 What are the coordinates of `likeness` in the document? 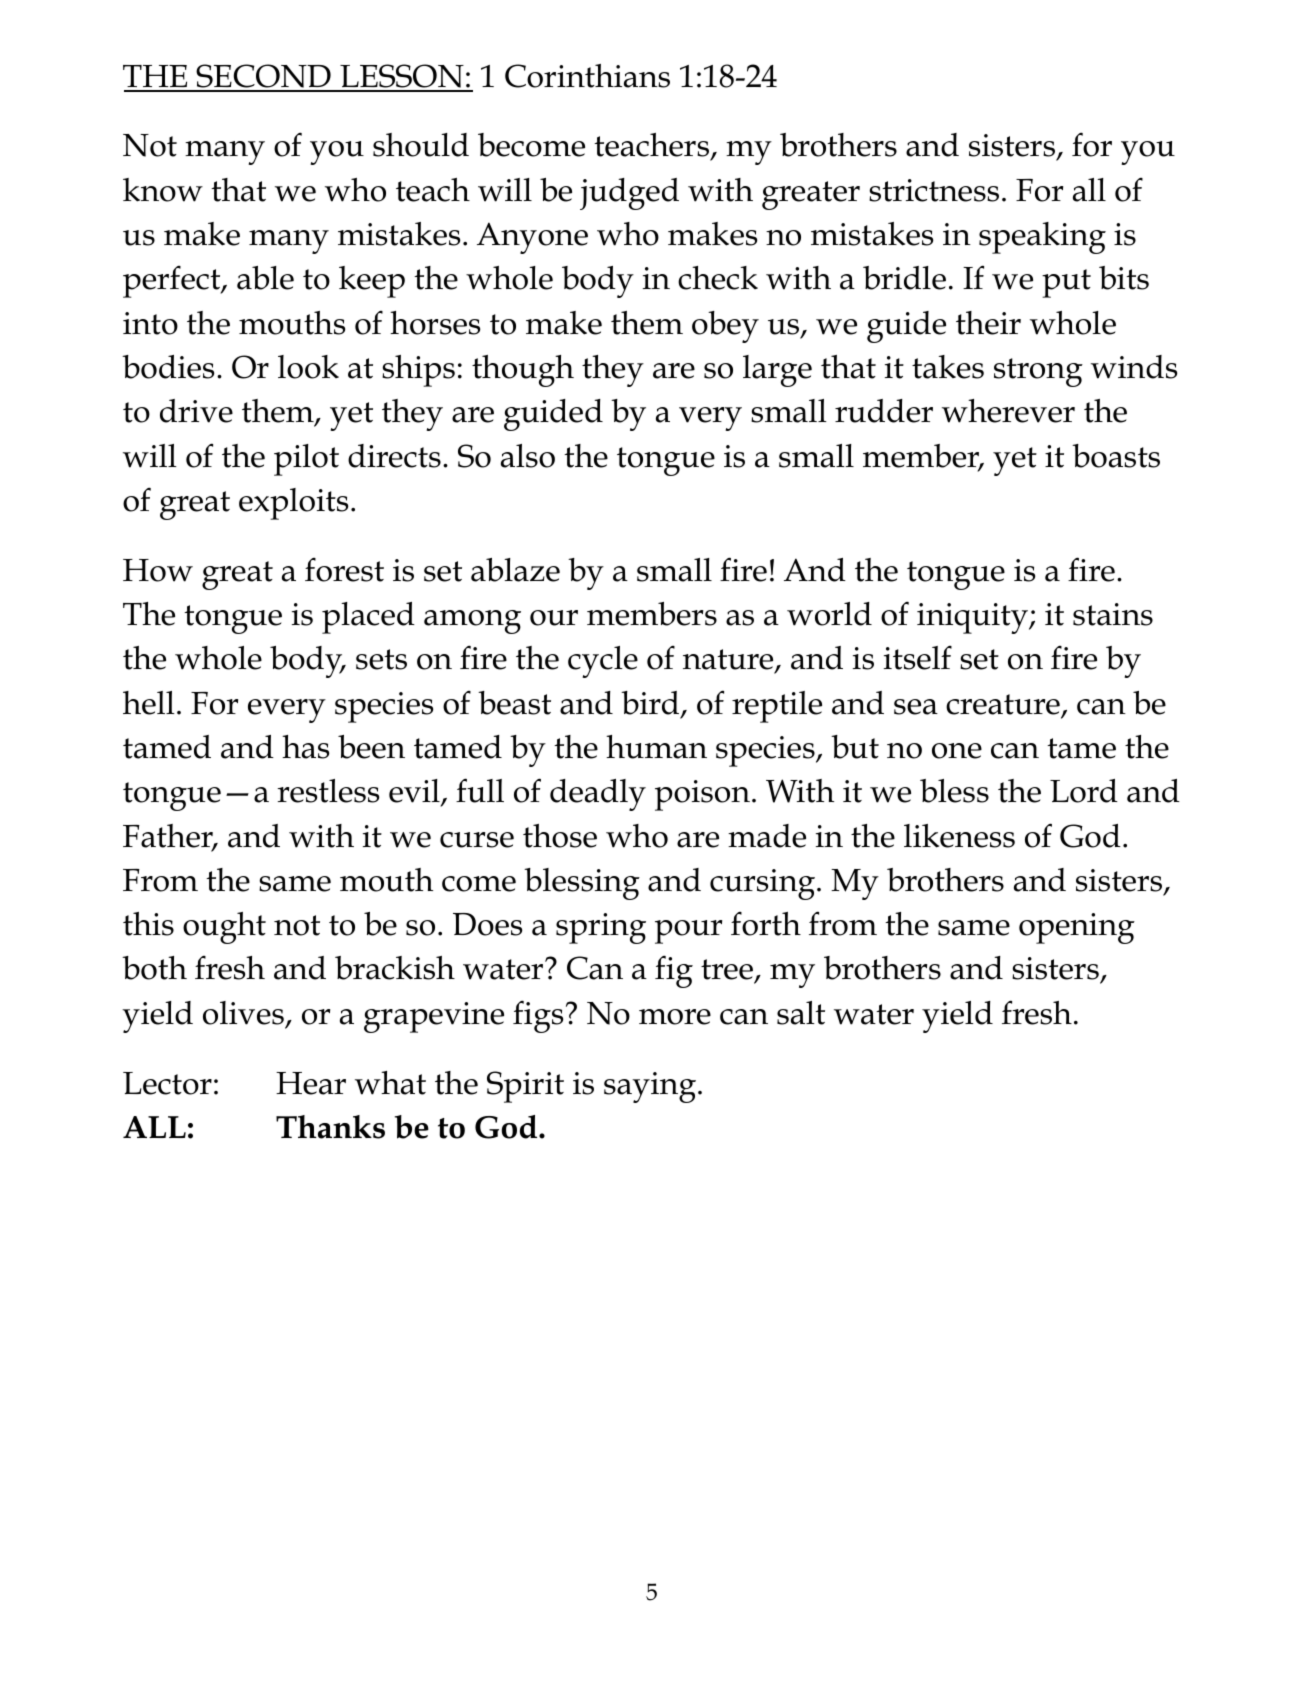 It's located at (959, 836).
